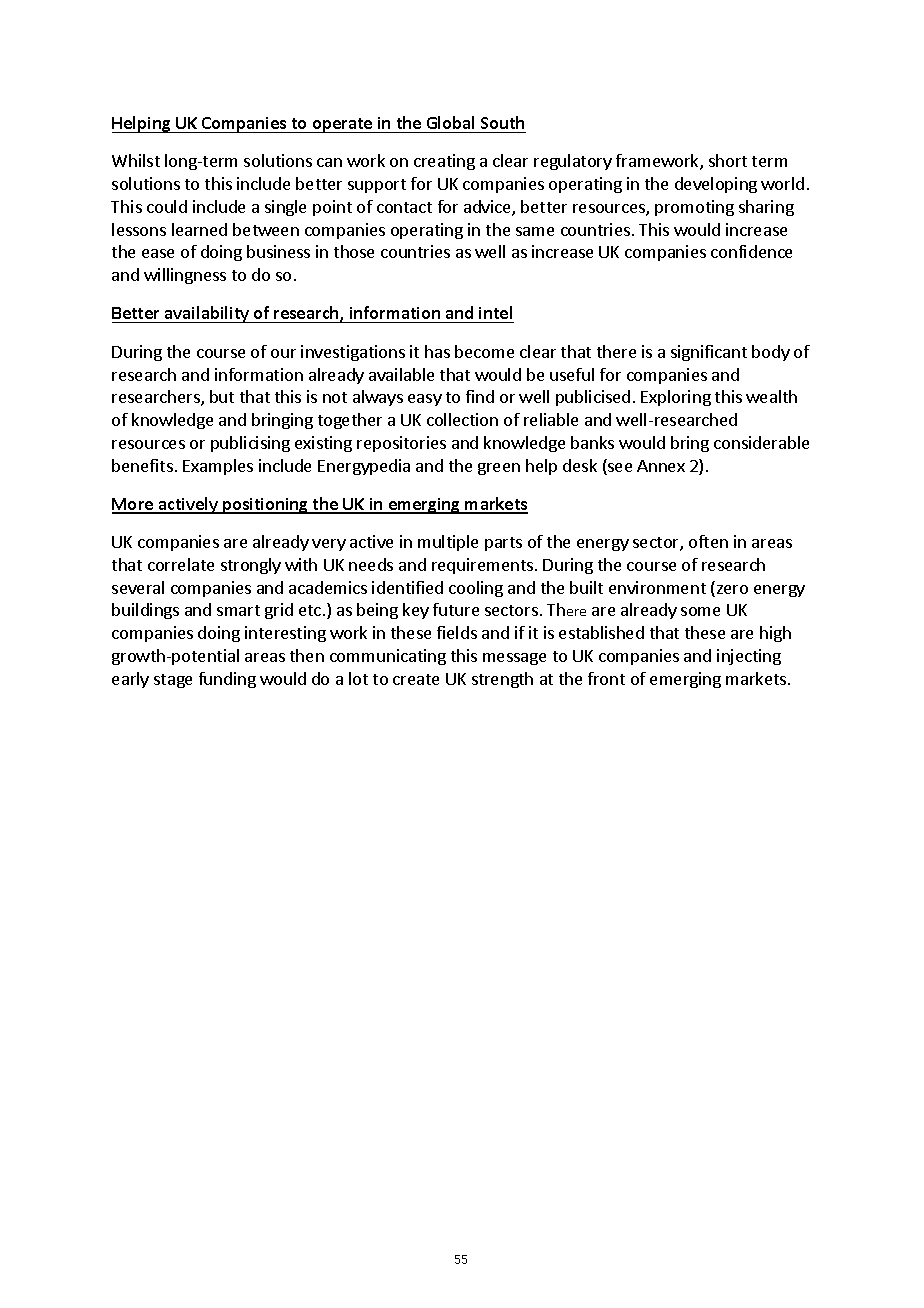 This screenshot has width=924, height=1308. Describe the element at coordinates (227, 680) in the screenshot. I see `funding` at that location.
